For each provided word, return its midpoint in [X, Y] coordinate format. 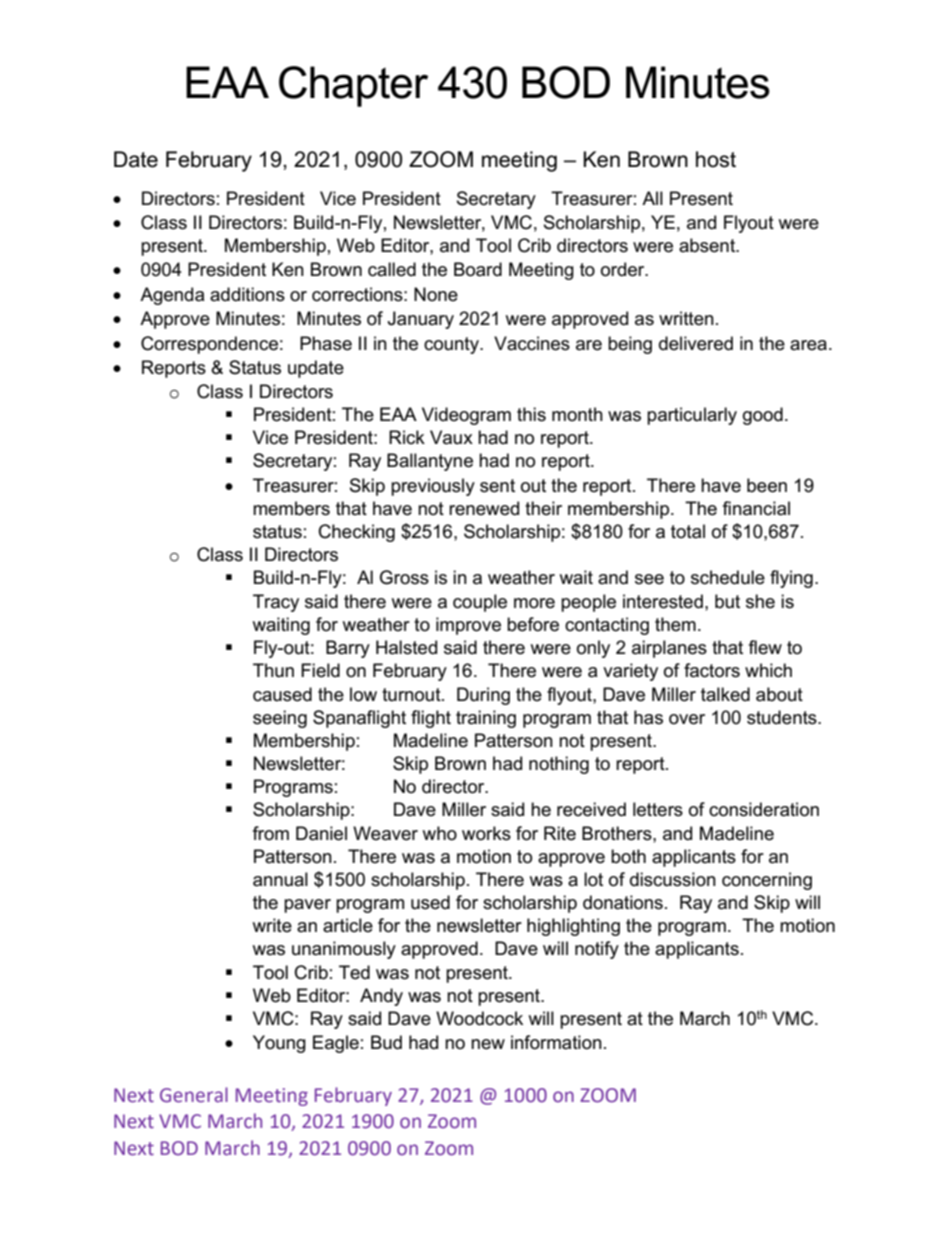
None [436, 294]
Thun [273, 670]
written [686, 318]
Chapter [353, 86]
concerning [767, 881]
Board [478, 269]
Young [279, 1044]
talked [725, 694]
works [486, 833]
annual [280, 879]
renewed [484, 508]
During [483, 696]
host [716, 159]
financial [756, 508]
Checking [357, 533]
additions [247, 294]
